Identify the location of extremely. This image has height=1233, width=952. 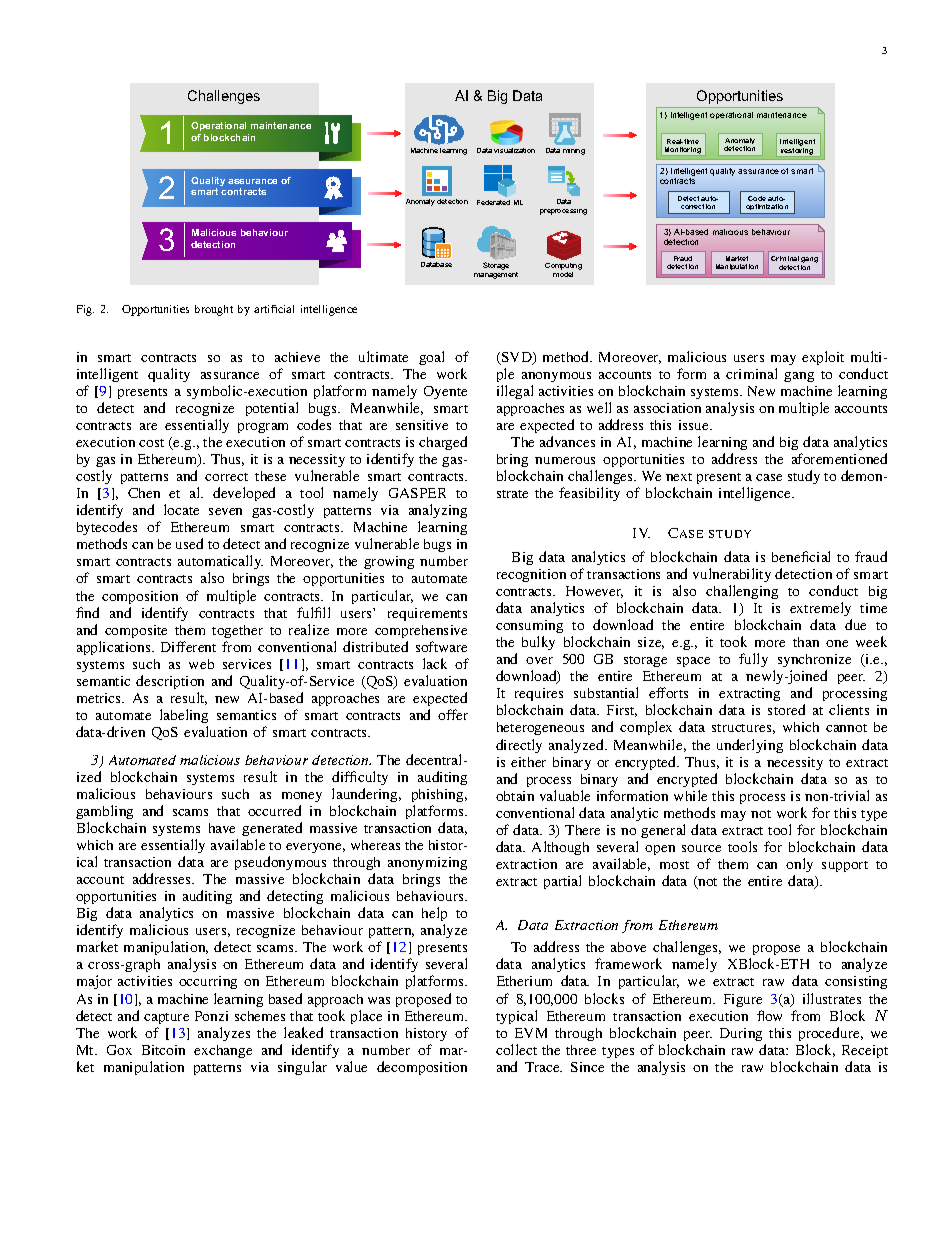
(820, 609).
